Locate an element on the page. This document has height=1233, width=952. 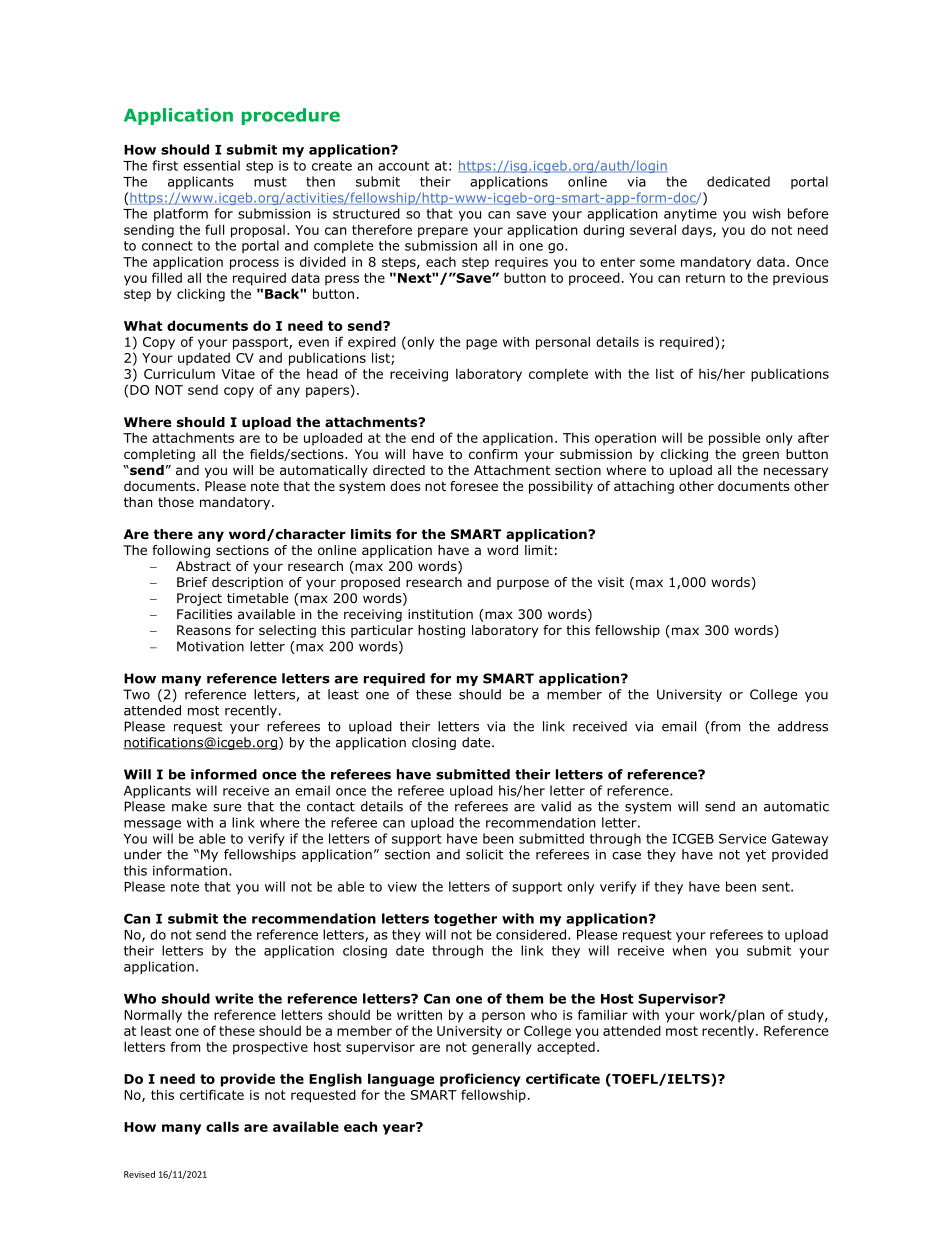
first is located at coordinates (165, 165).
